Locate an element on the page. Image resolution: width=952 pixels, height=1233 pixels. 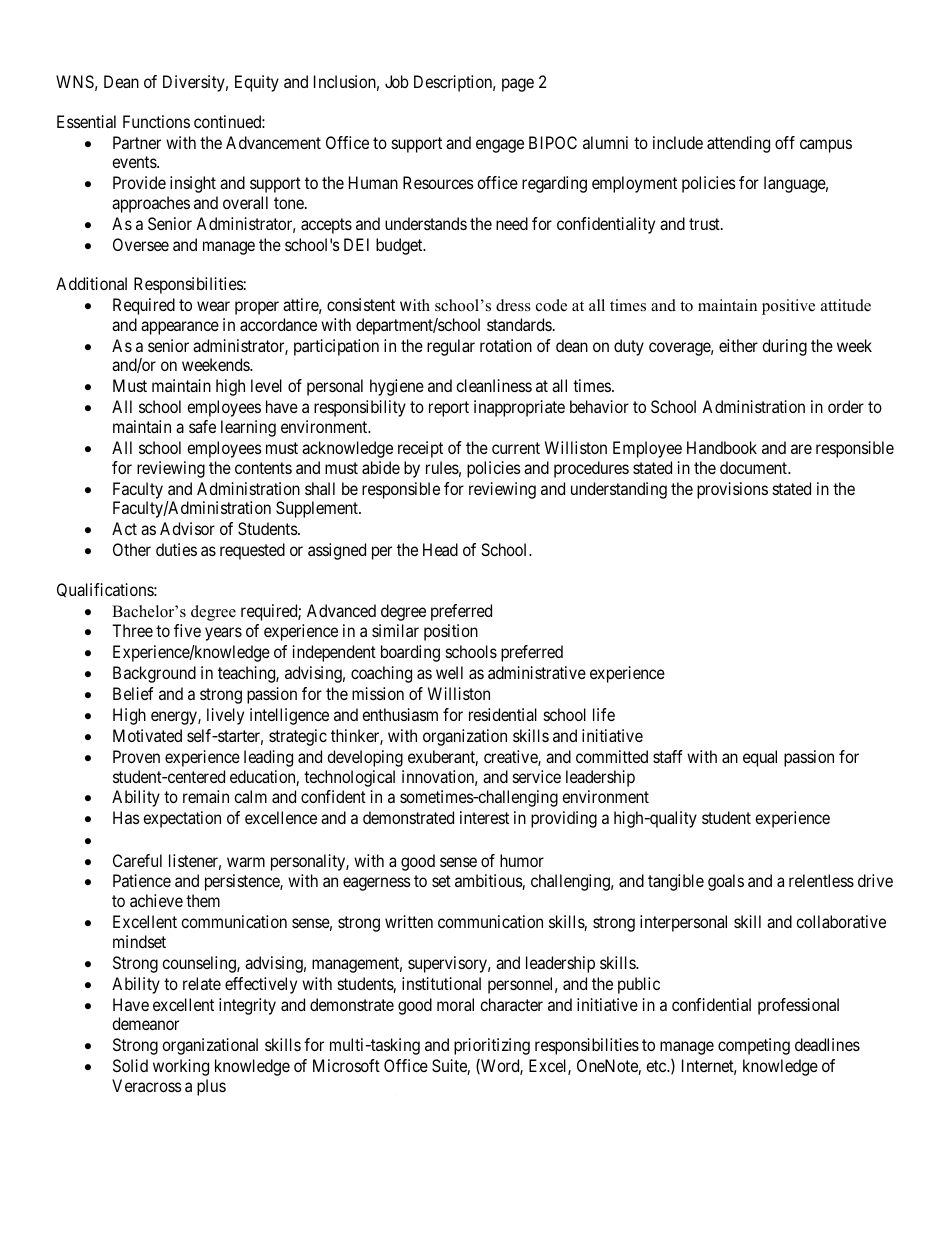
interest is located at coordinates (484, 817).
